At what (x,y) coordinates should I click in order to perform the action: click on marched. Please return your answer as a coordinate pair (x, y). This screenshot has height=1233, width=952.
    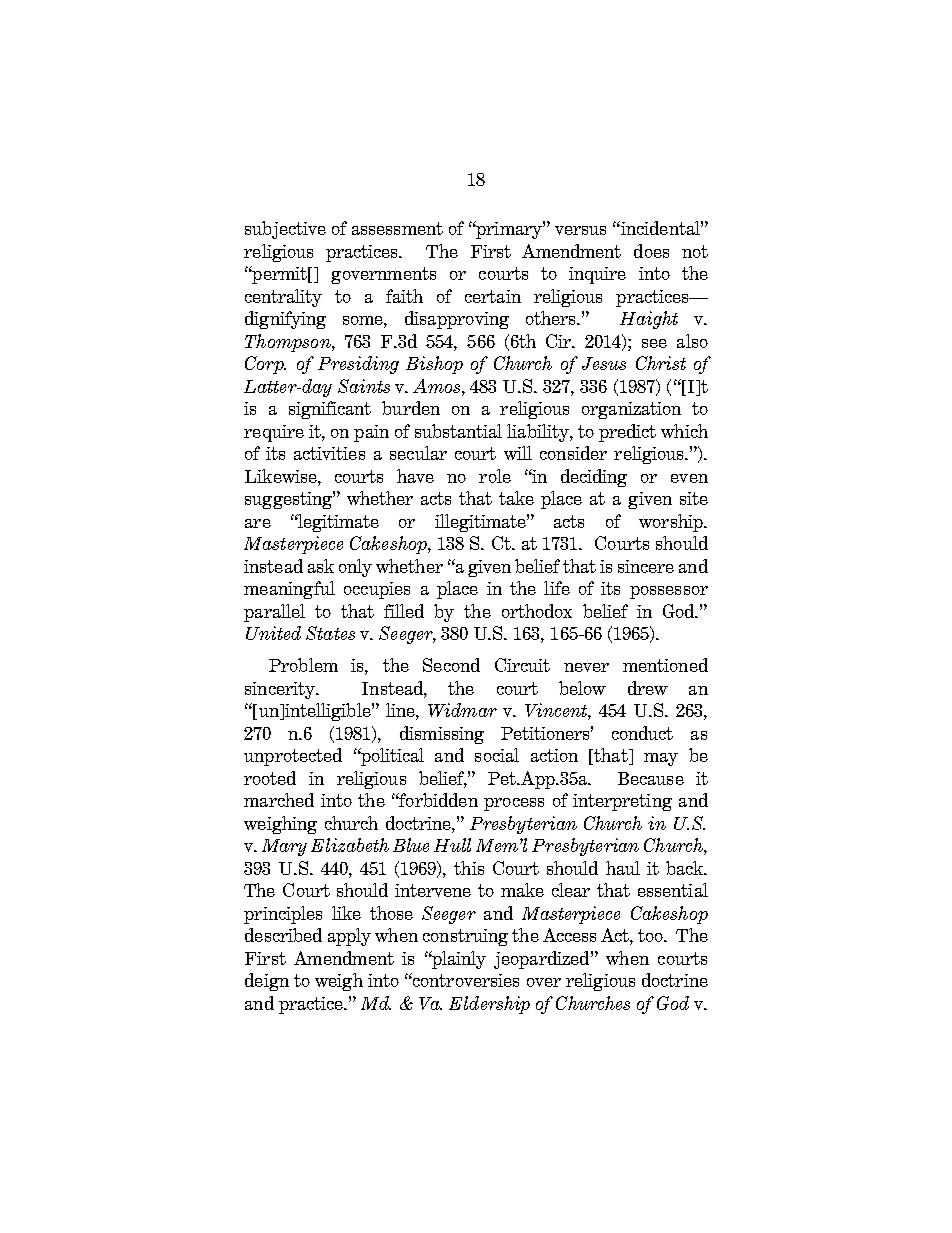
    Looking at the image, I should click on (279, 800).
